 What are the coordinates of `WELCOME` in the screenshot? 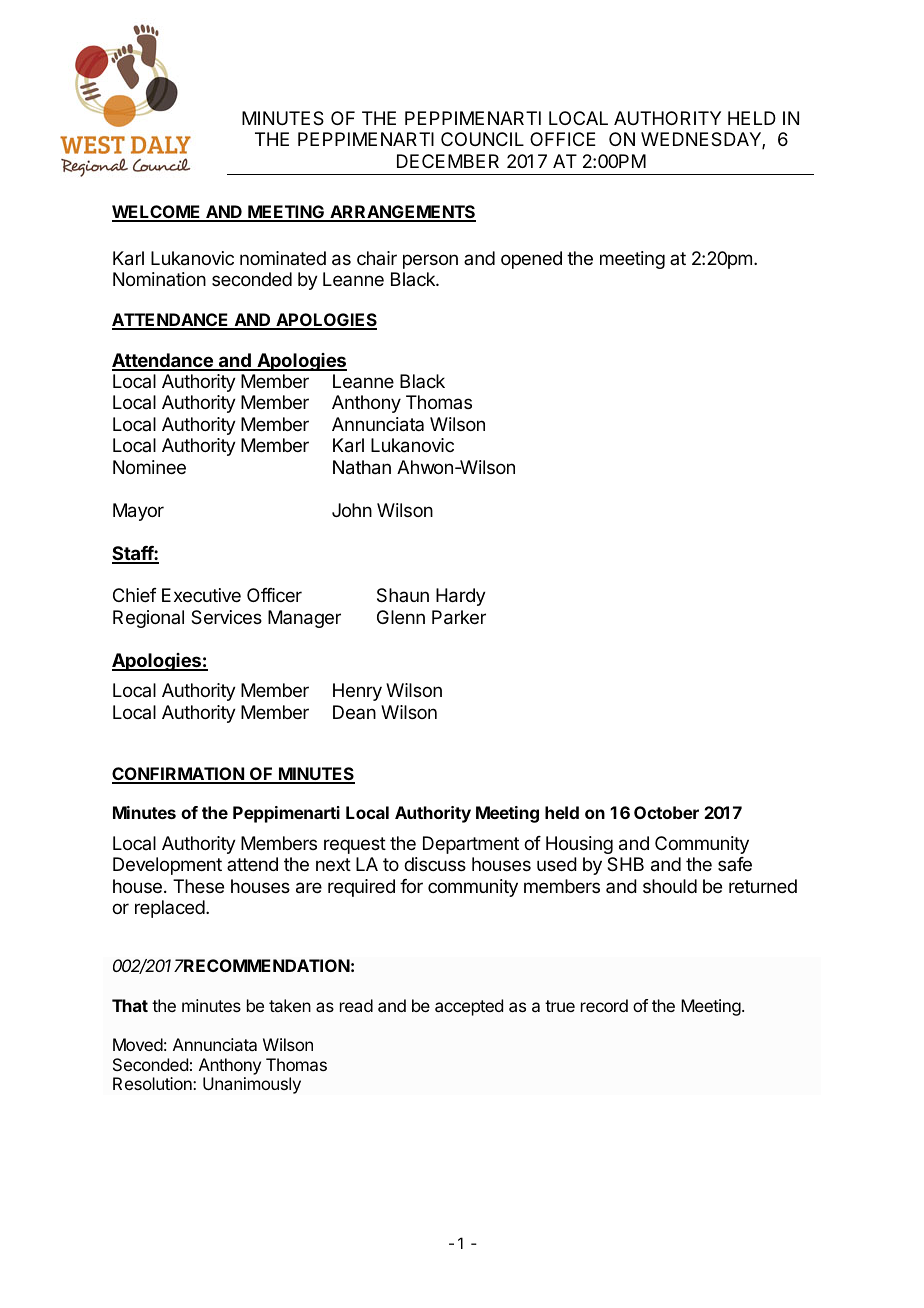 It's located at (157, 213).
